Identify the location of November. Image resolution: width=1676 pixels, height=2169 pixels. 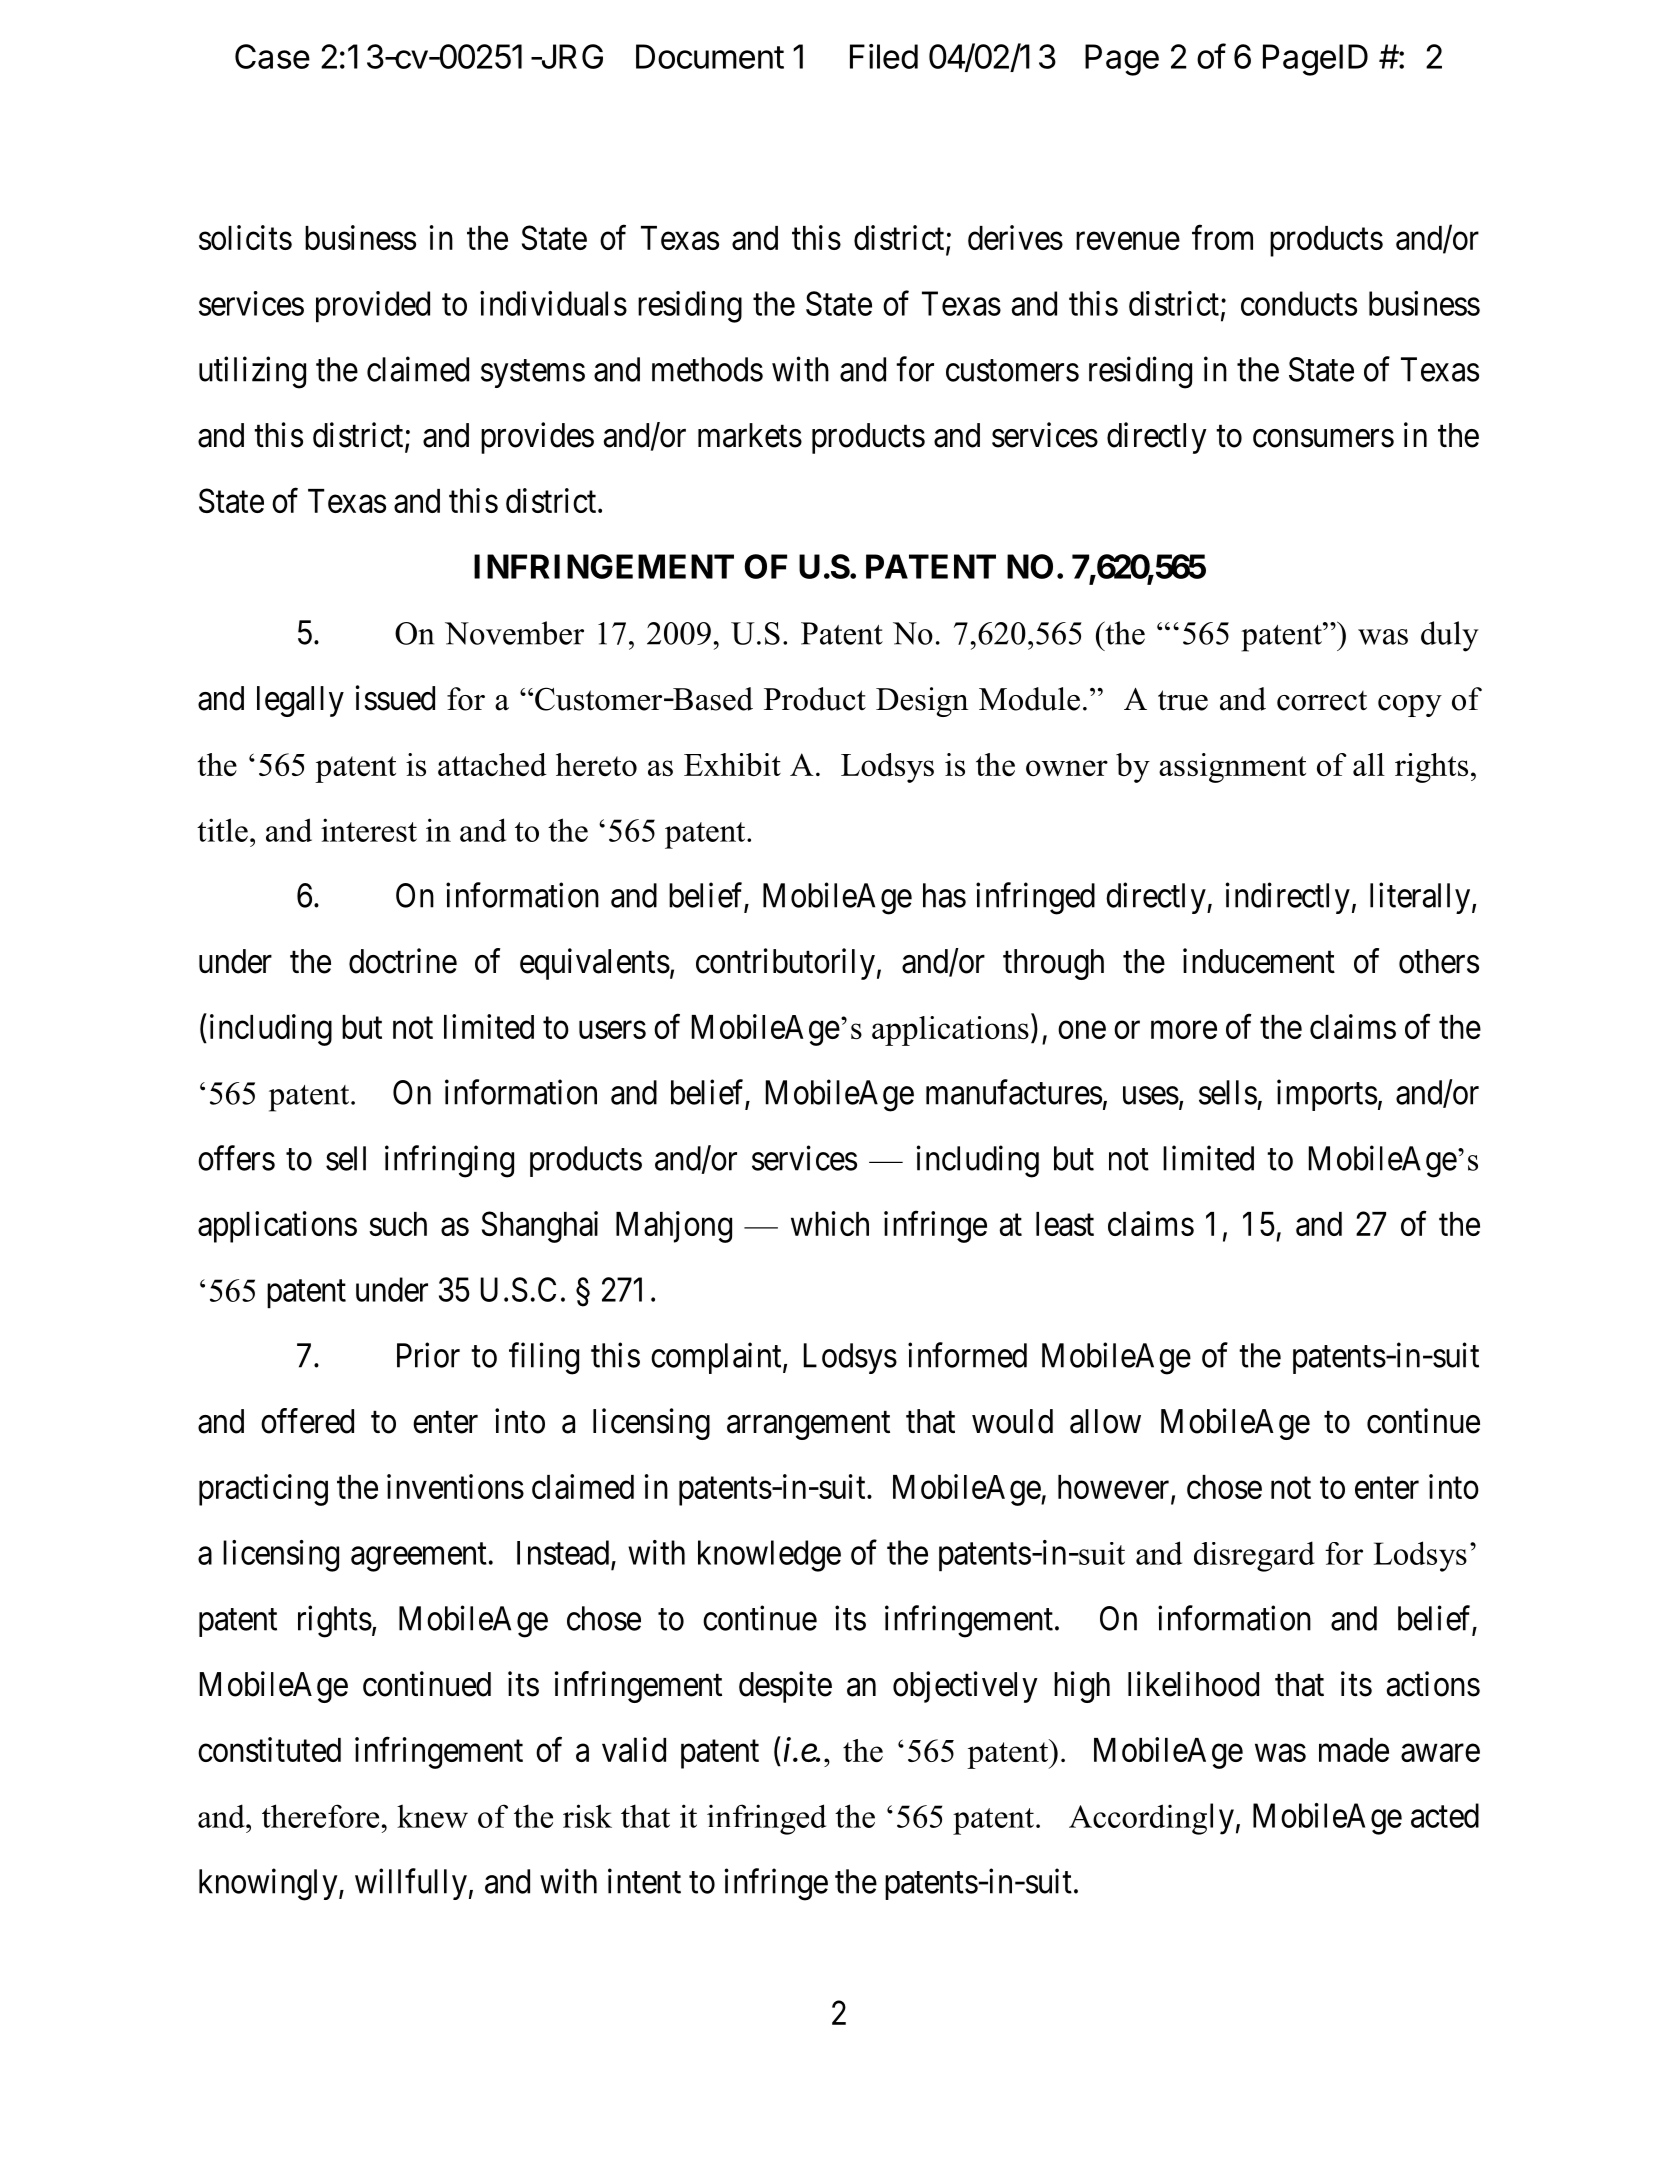
(514, 633).
